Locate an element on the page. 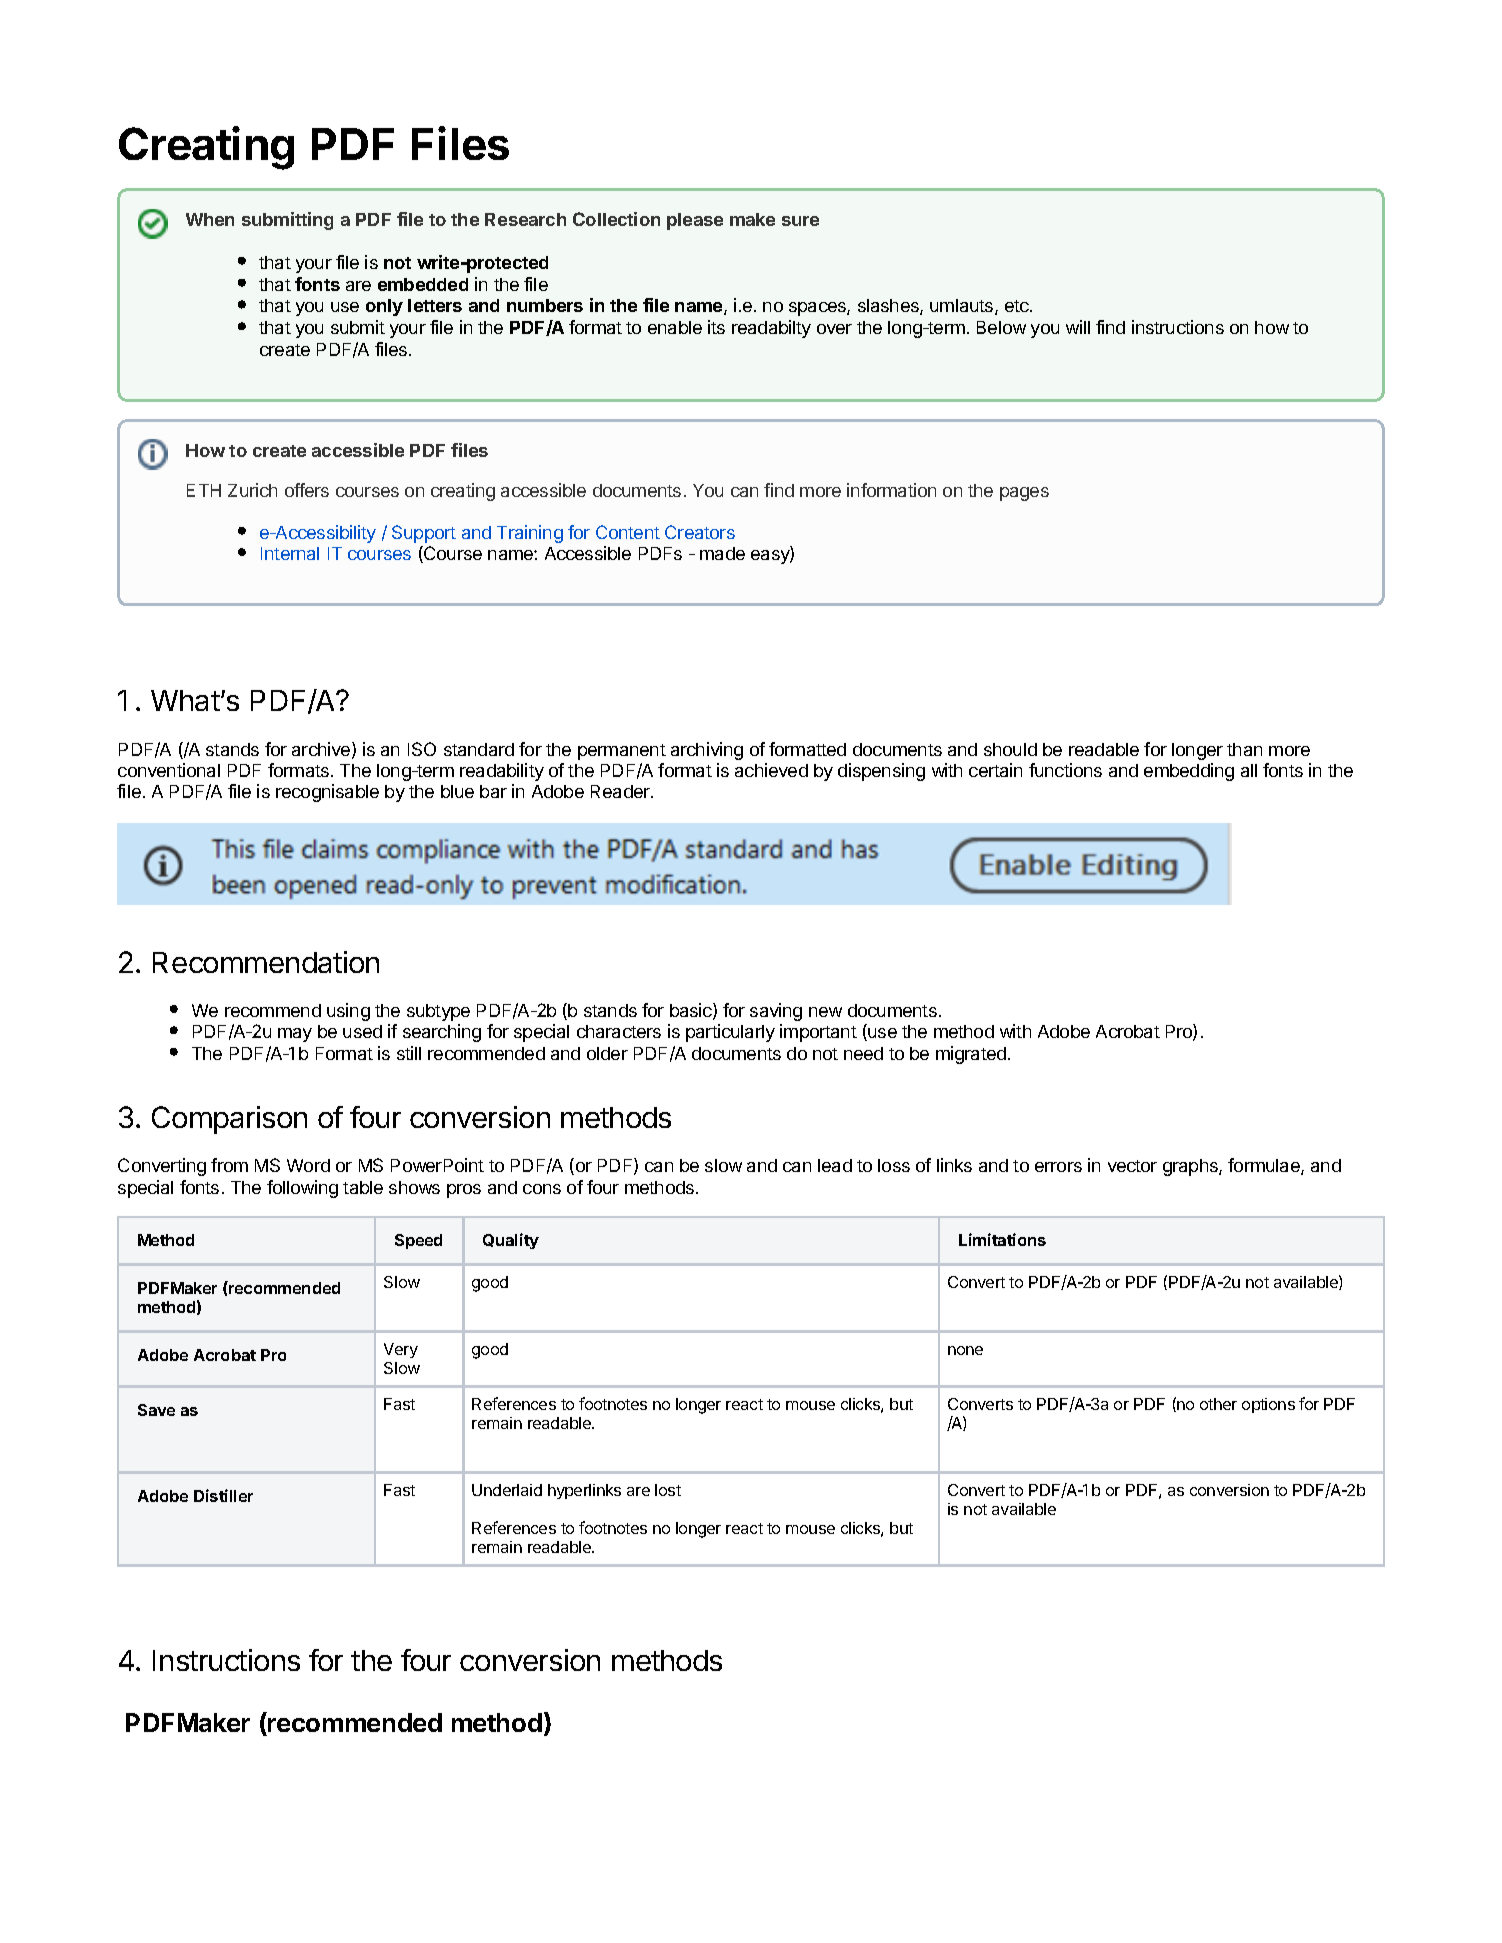  Word is located at coordinates (308, 1165).
